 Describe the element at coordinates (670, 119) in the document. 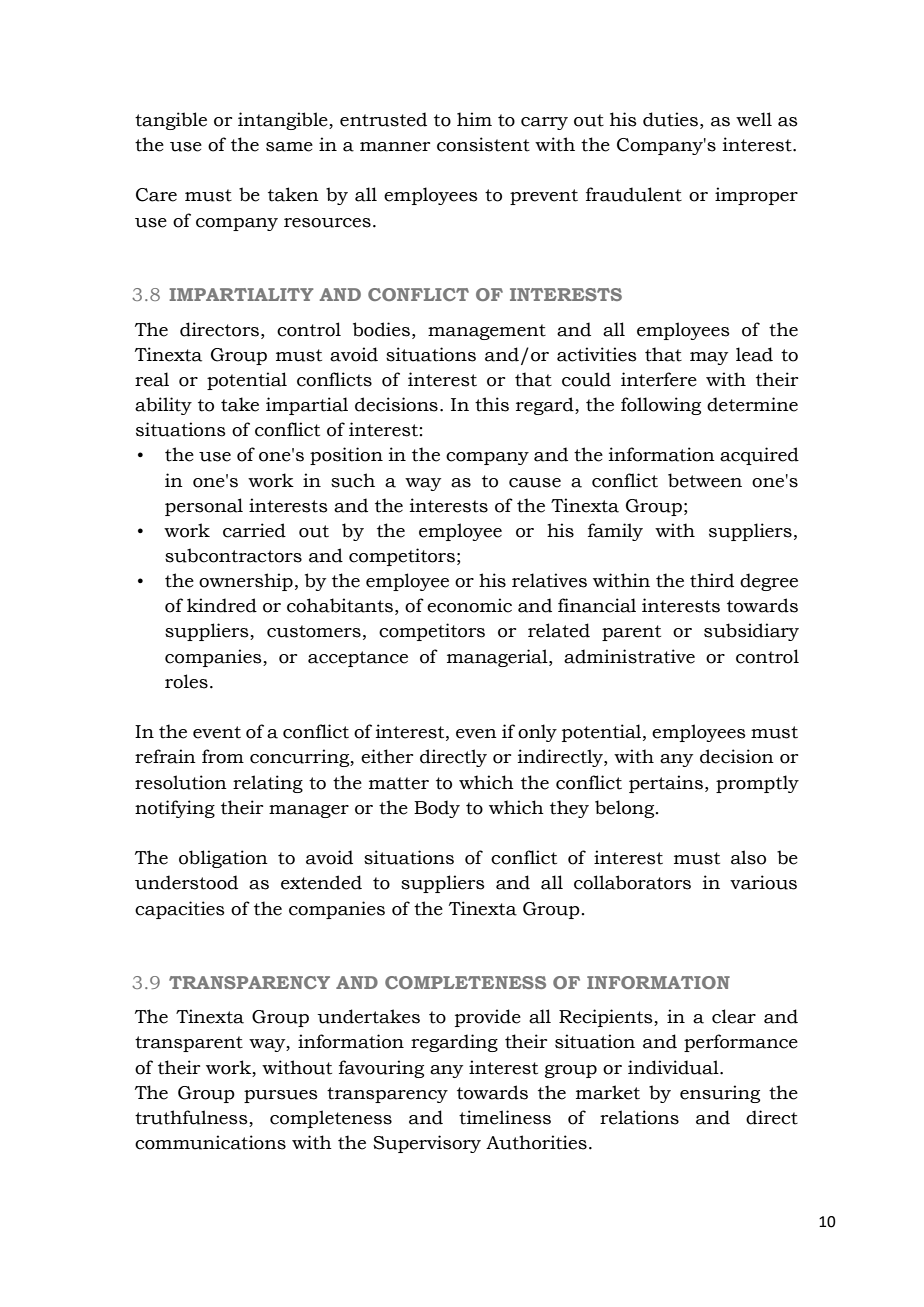

I see `duties` at that location.
